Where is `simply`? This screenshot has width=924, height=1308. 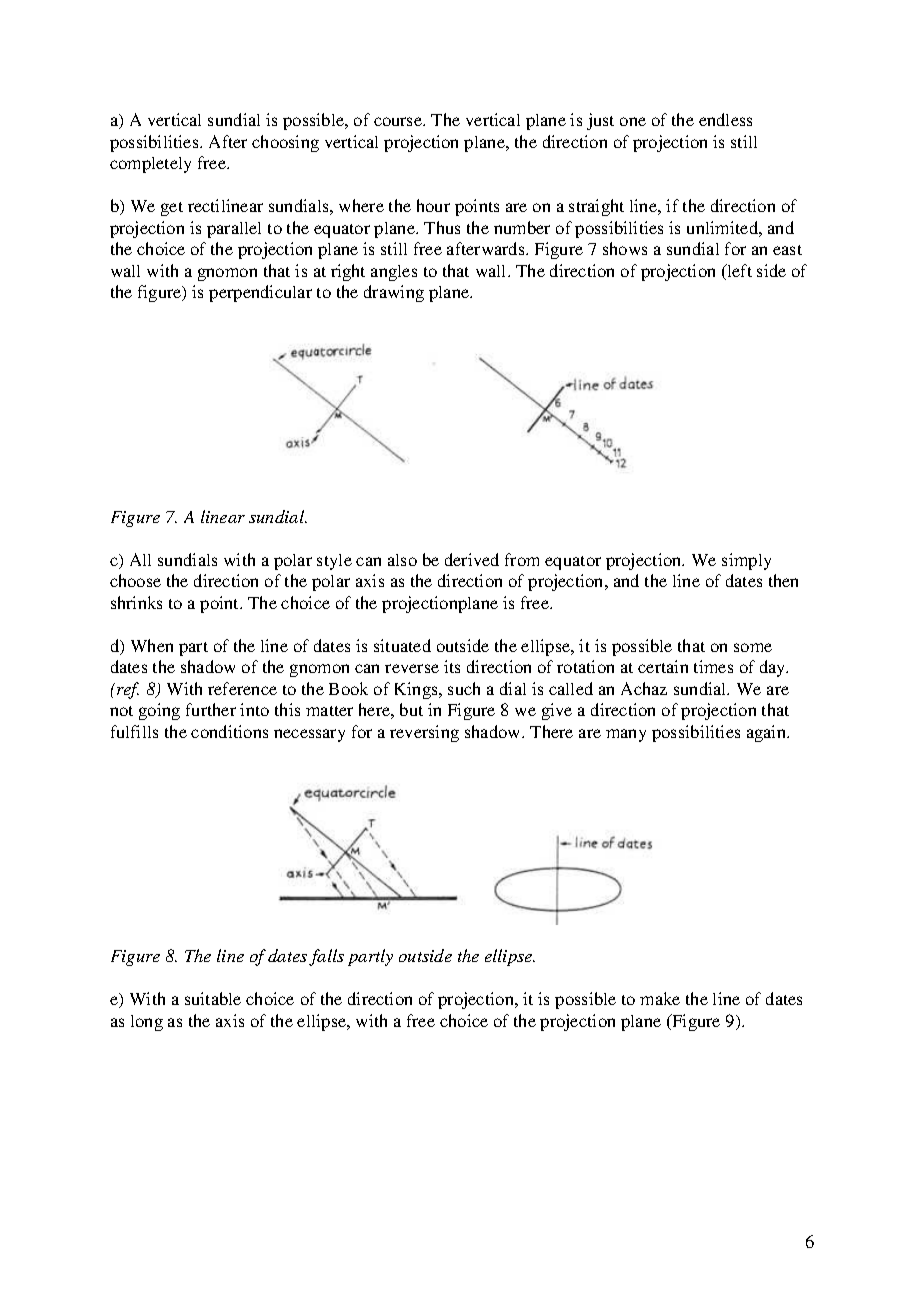 simply is located at coordinates (746, 561).
